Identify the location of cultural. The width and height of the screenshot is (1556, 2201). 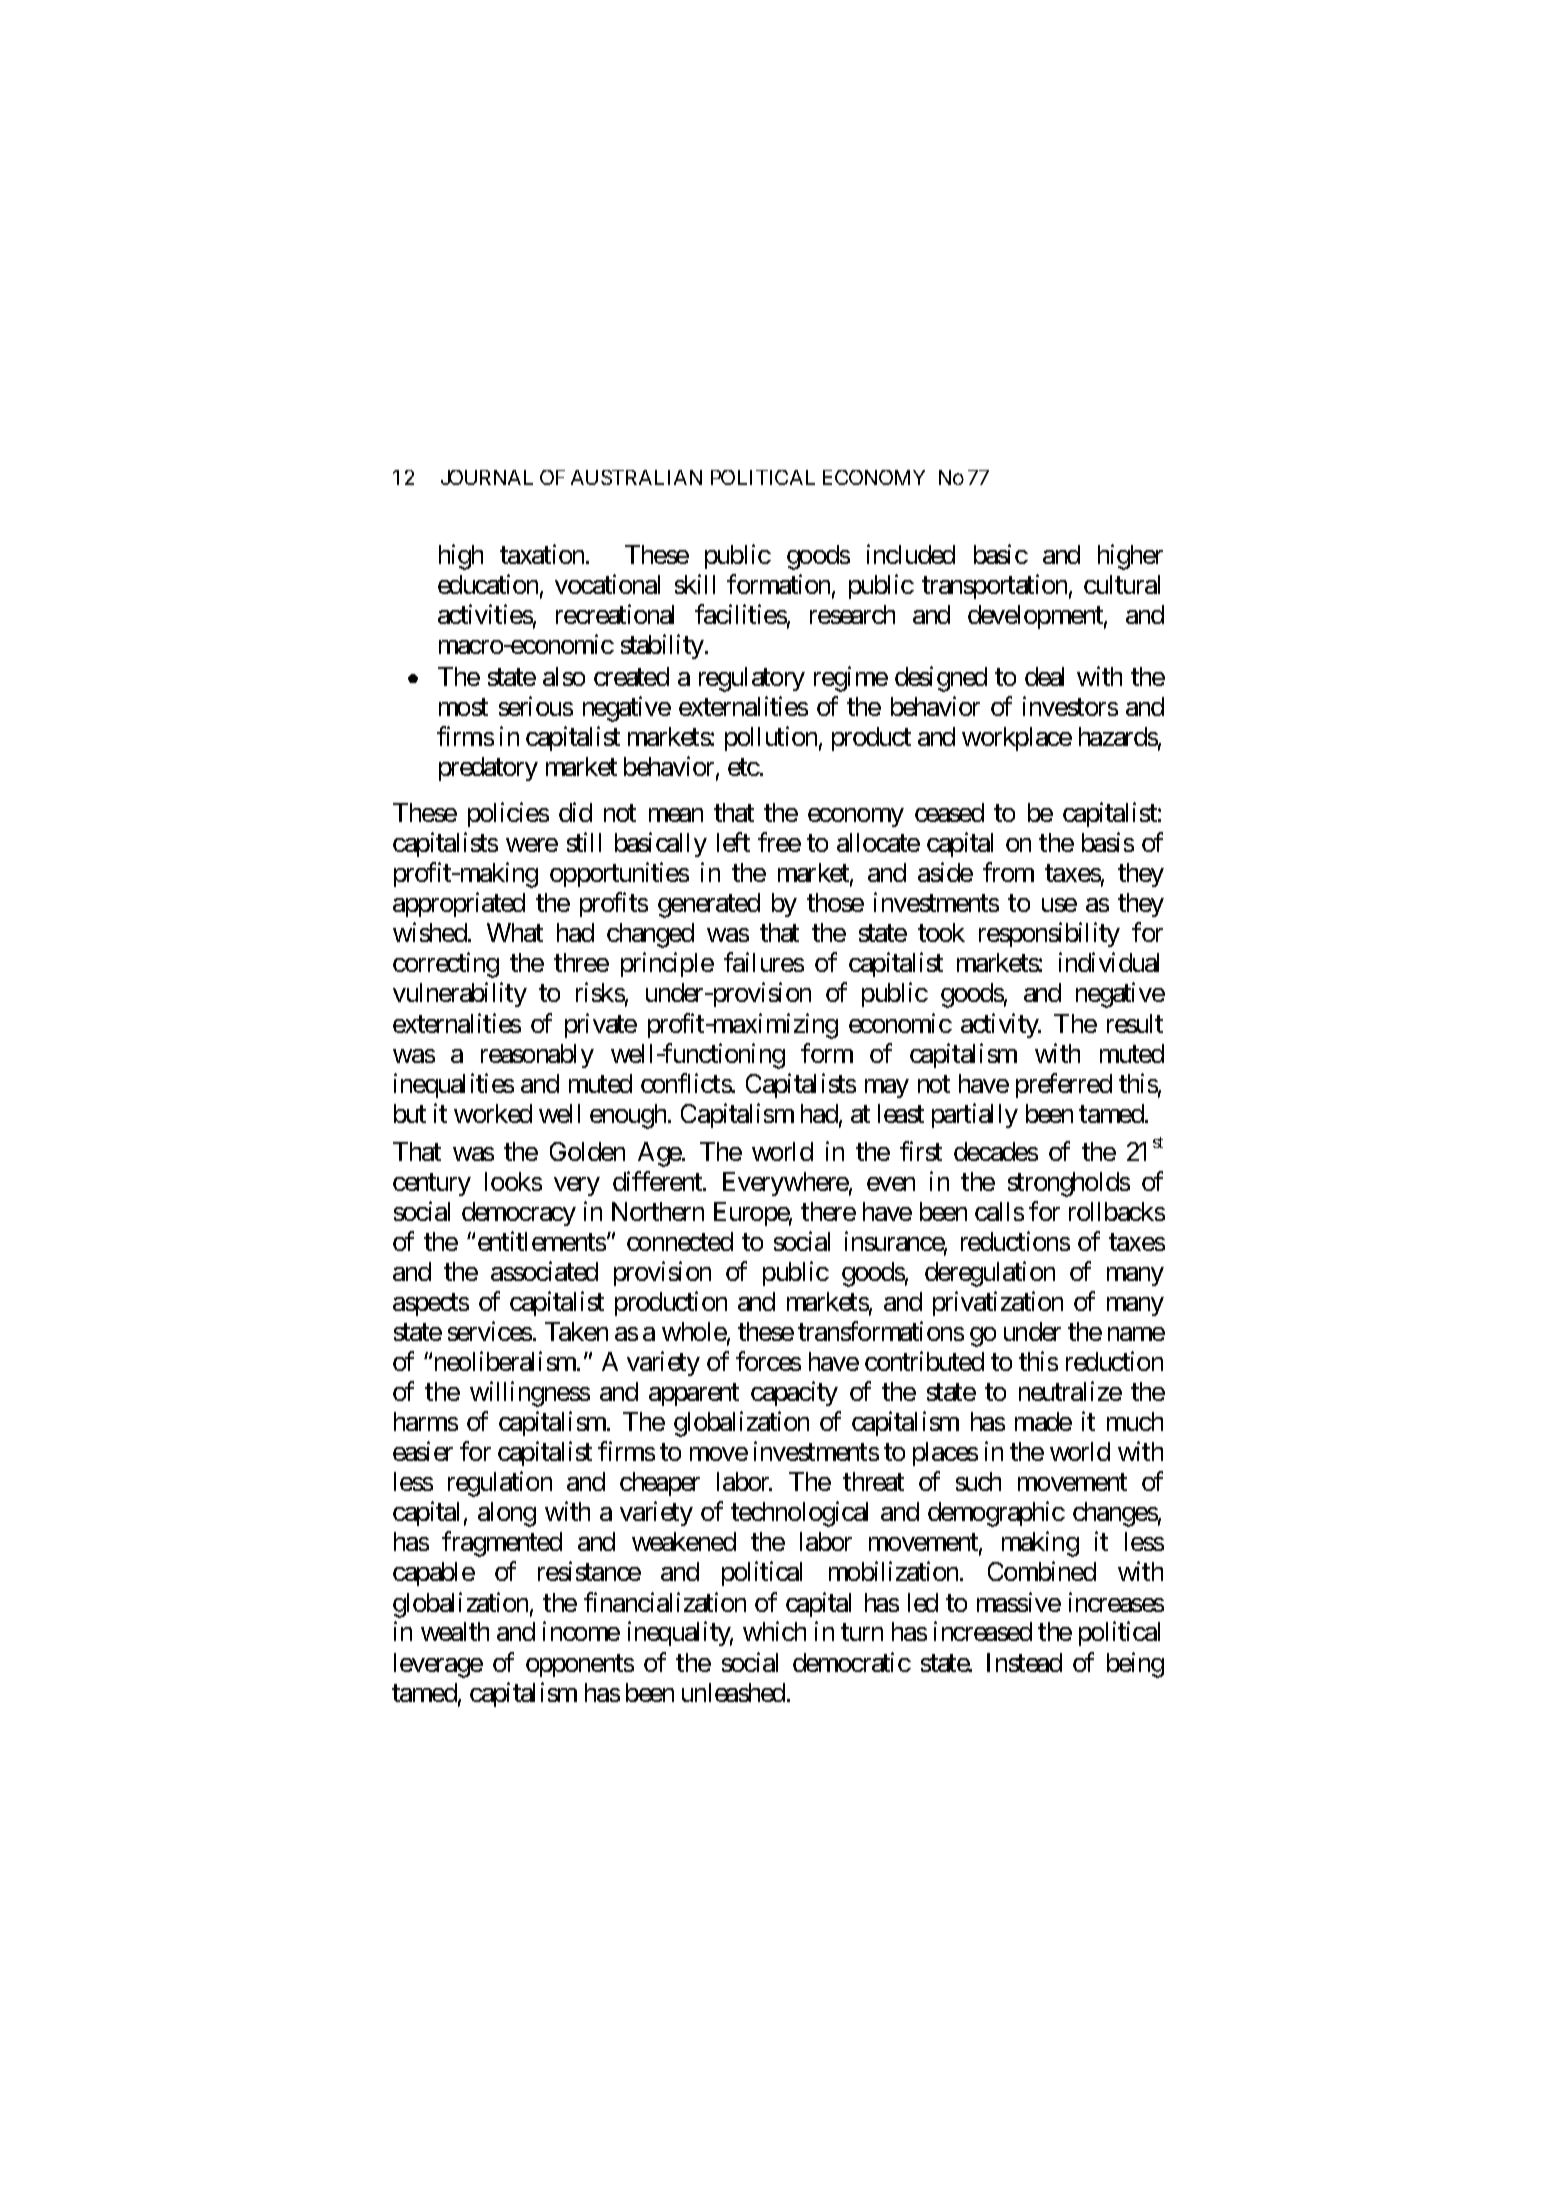
(1122, 584).
